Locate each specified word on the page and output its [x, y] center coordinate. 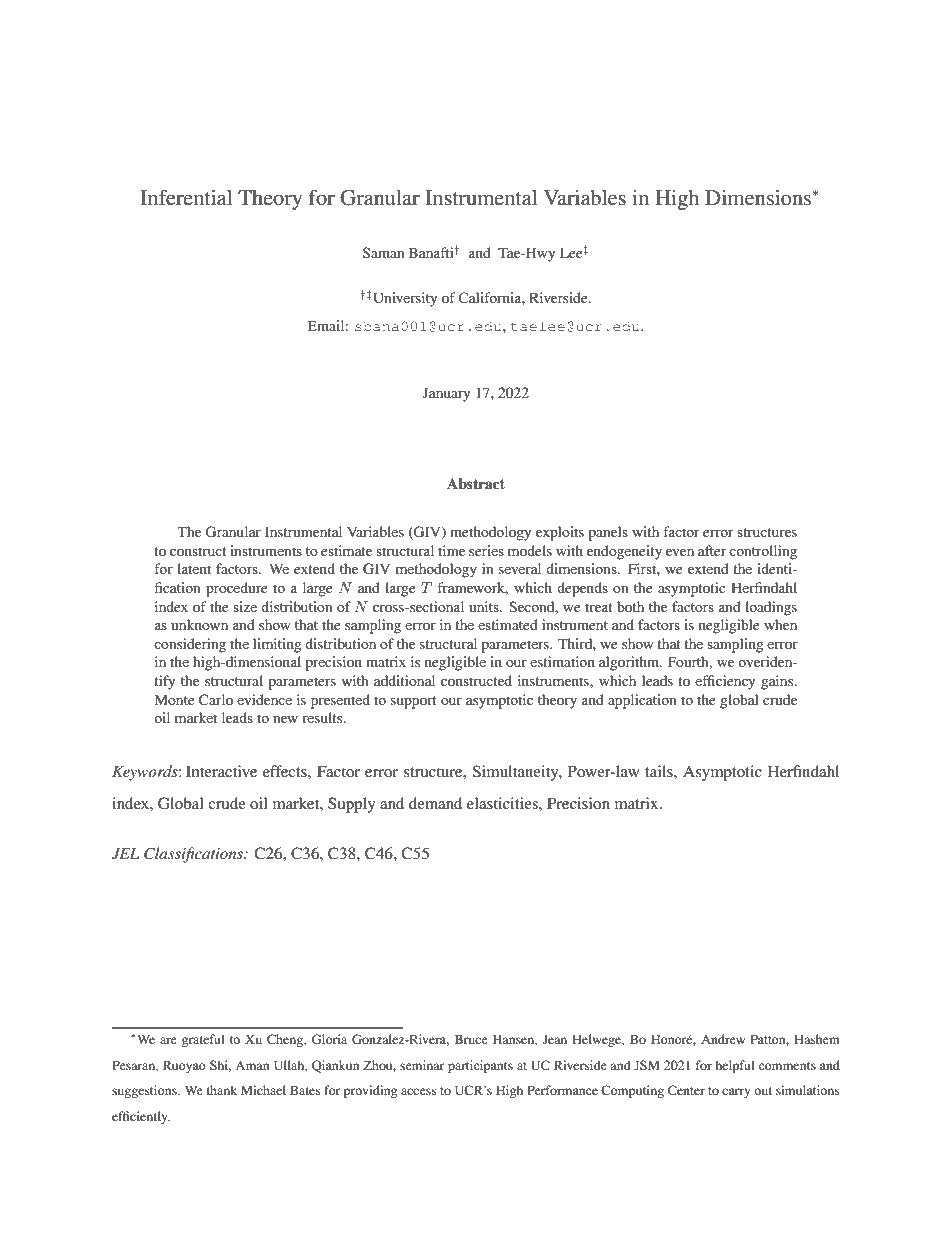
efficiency [725, 682]
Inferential [186, 197]
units [485, 606]
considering [190, 645]
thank [222, 1090]
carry [736, 1093]
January [446, 394]
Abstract [476, 484]
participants [480, 1066]
